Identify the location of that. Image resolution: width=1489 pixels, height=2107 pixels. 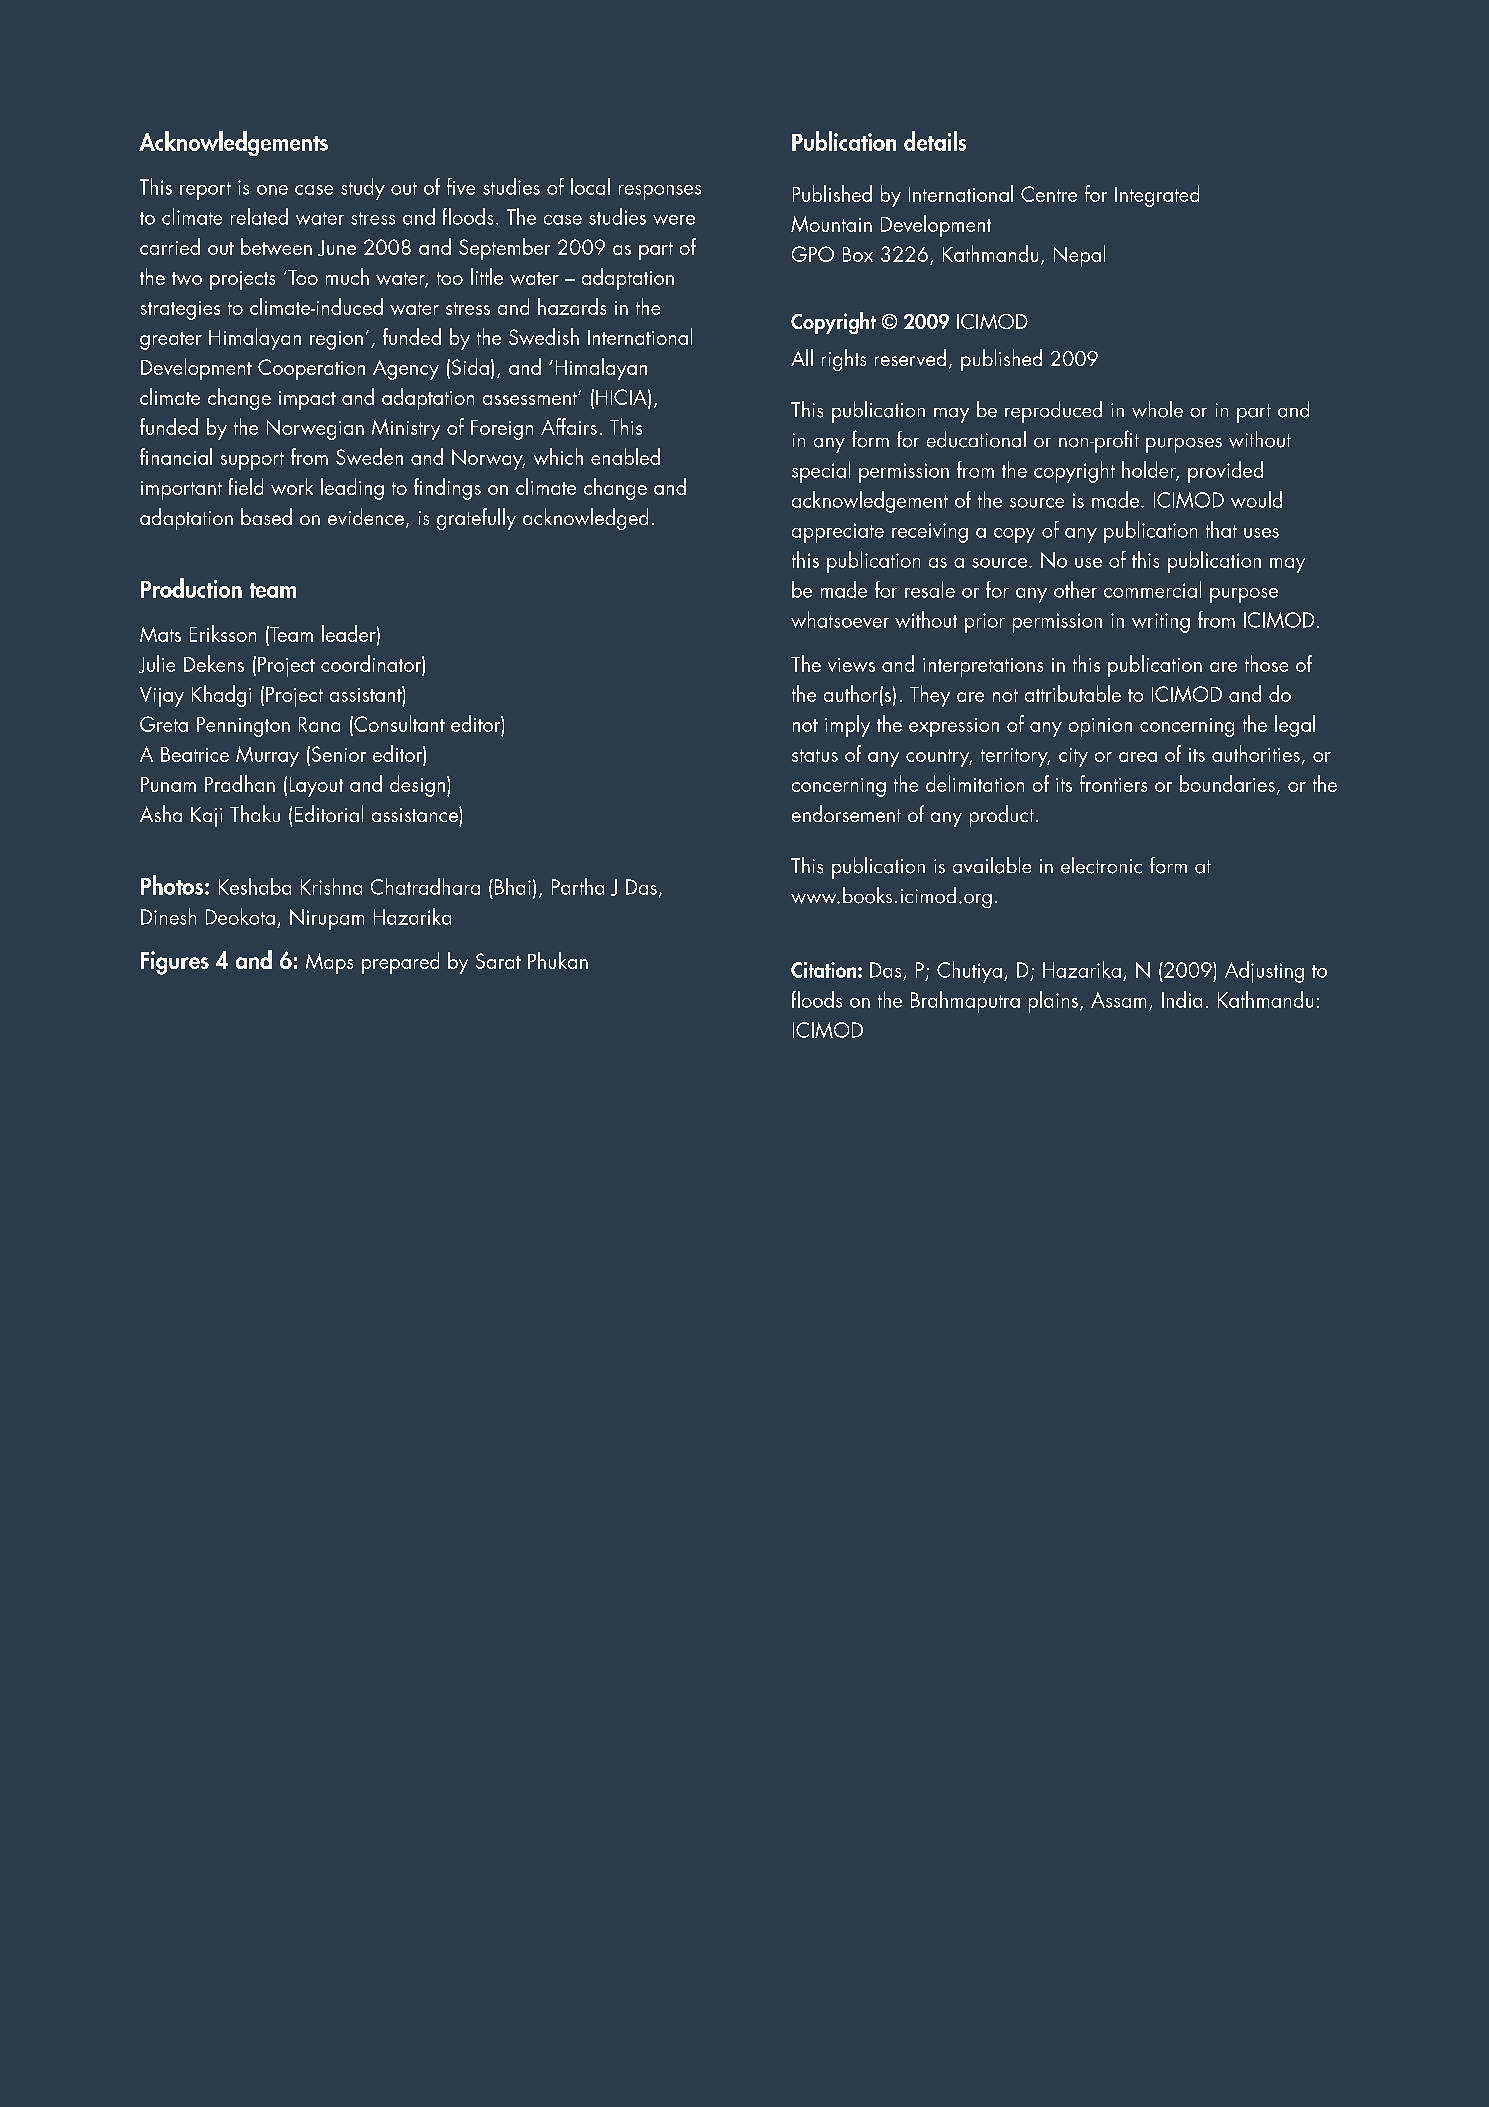
(1221, 529).
